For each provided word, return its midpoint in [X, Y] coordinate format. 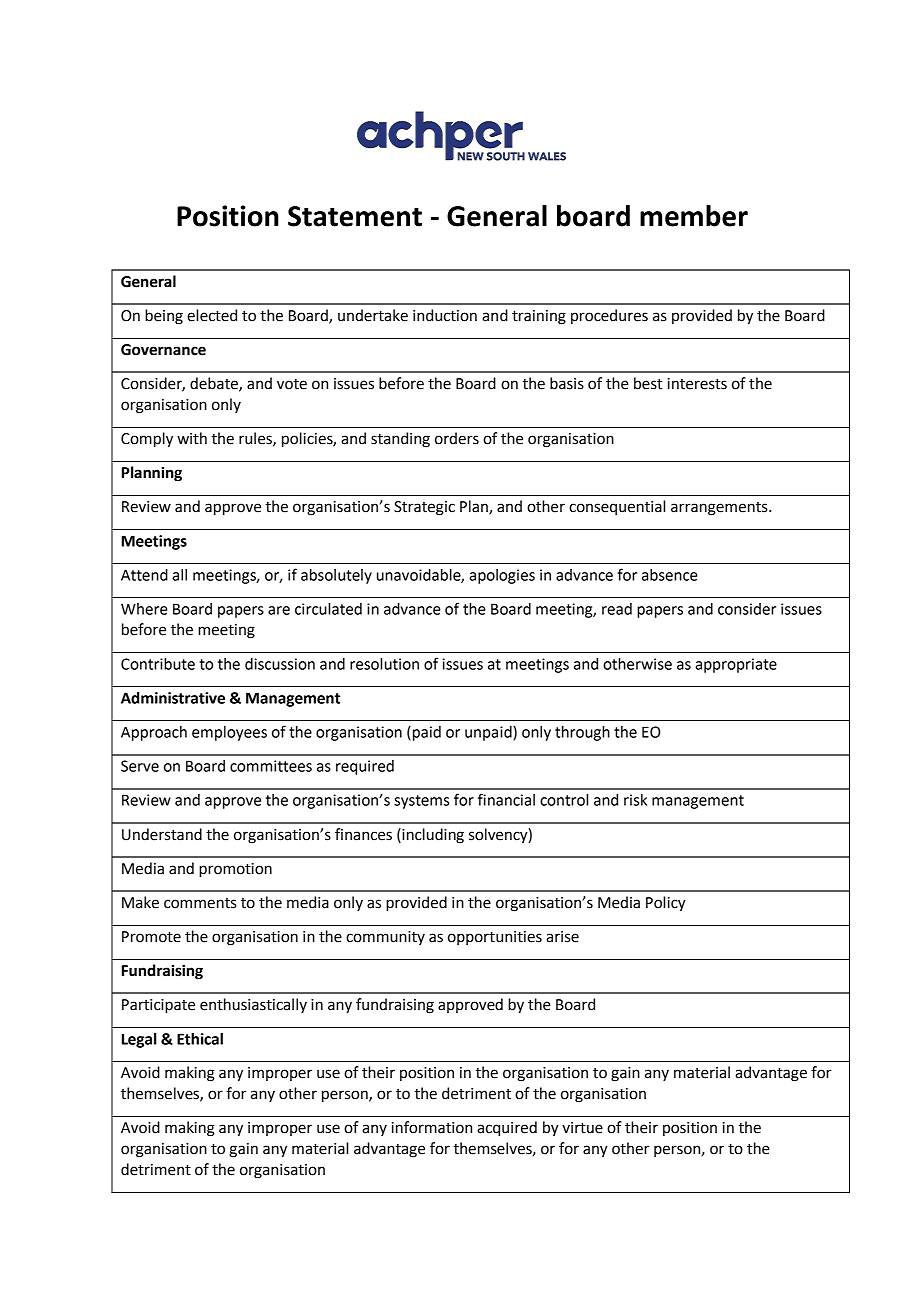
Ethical [200, 1039]
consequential [617, 507]
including [432, 836]
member [694, 216]
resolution [384, 664]
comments [200, 903]
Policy [666, 904]
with [192, 438]
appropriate [736, 665]
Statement [355, 216]
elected [212, 315]
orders [457, 438]
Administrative [173, 698]
